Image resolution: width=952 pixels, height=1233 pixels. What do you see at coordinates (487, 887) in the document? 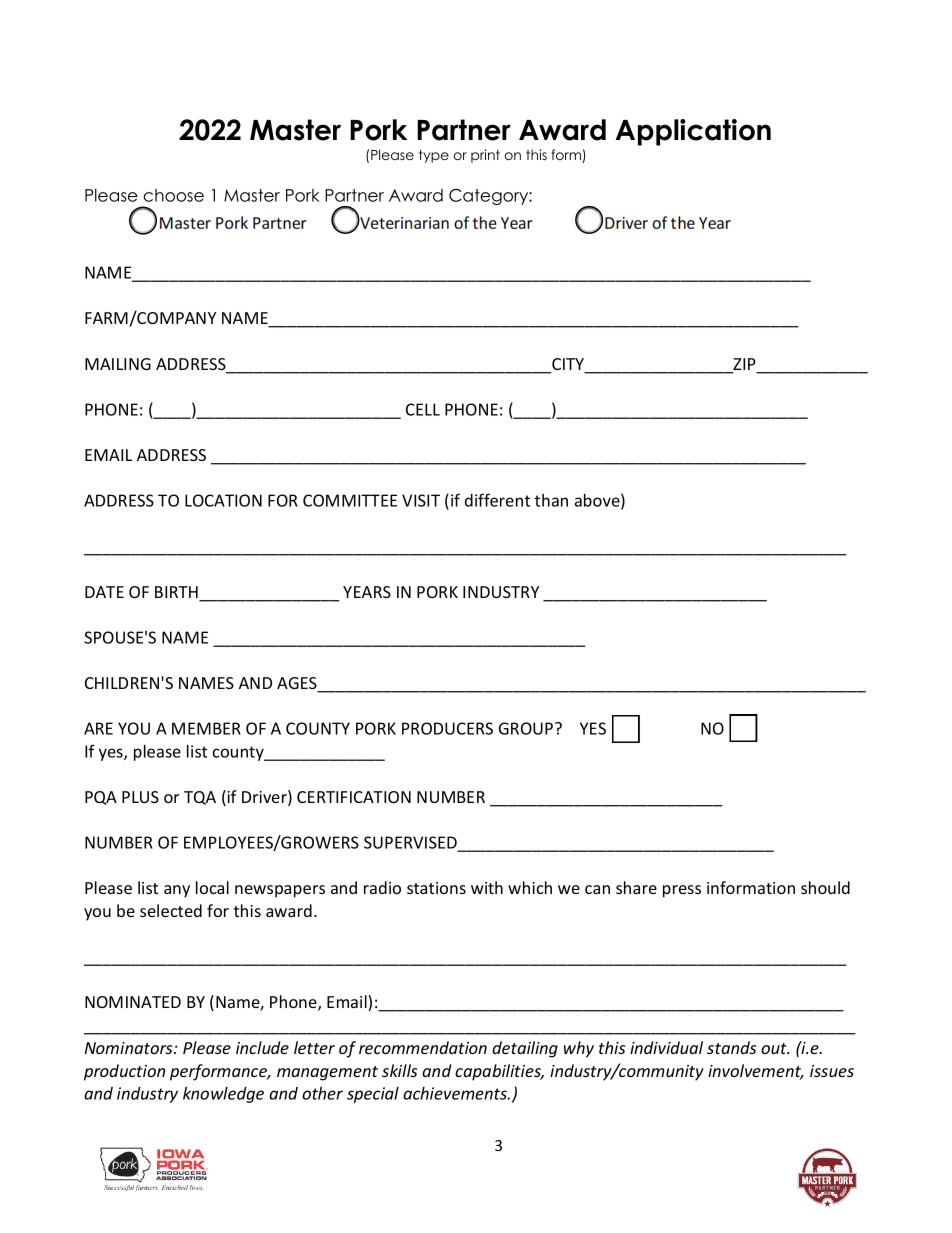
I see `with` at bounding box center [487, 887].
